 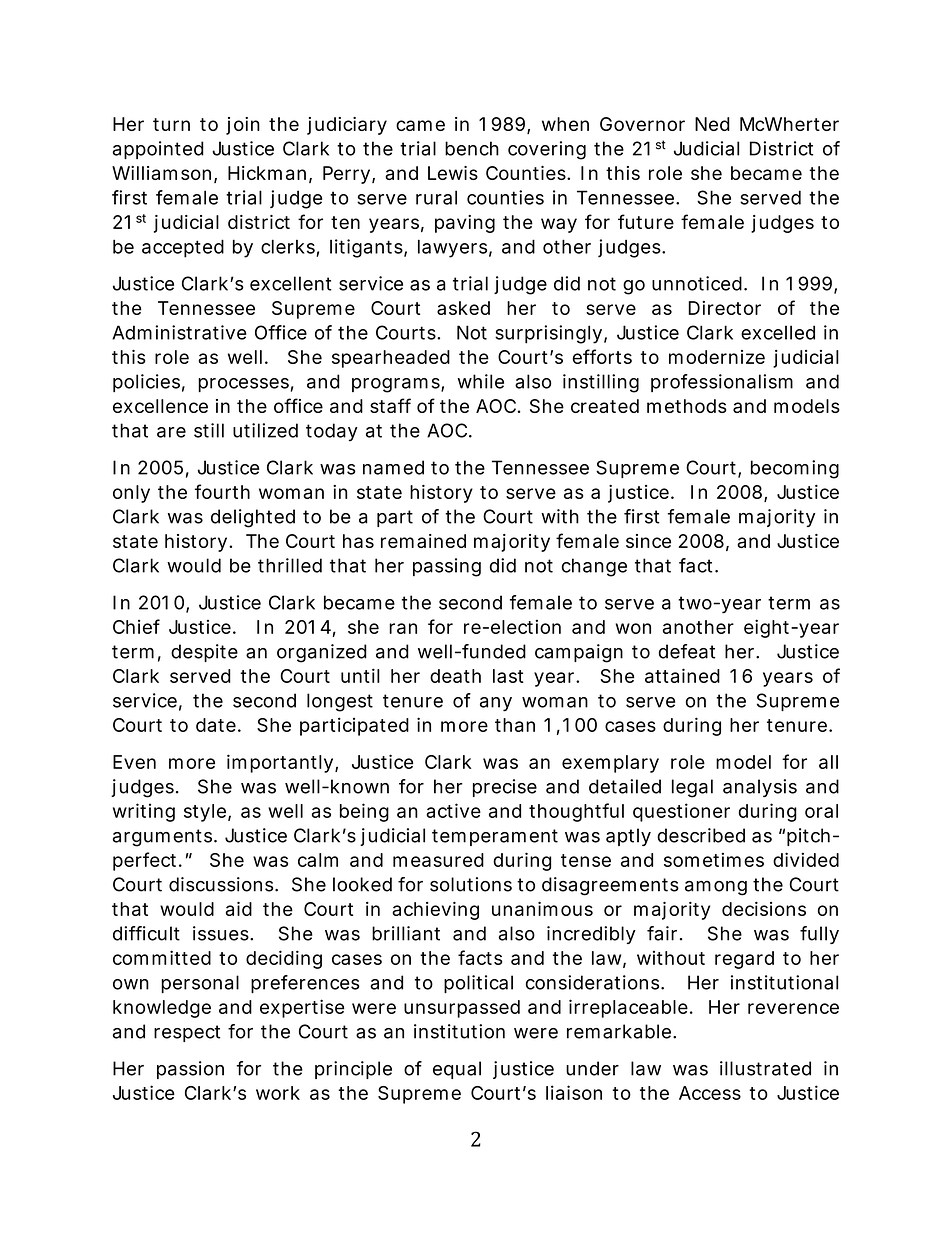 What do you see at coordinates (472, 148) in the document?
I see `bench` at bounding box center [472, 148].
